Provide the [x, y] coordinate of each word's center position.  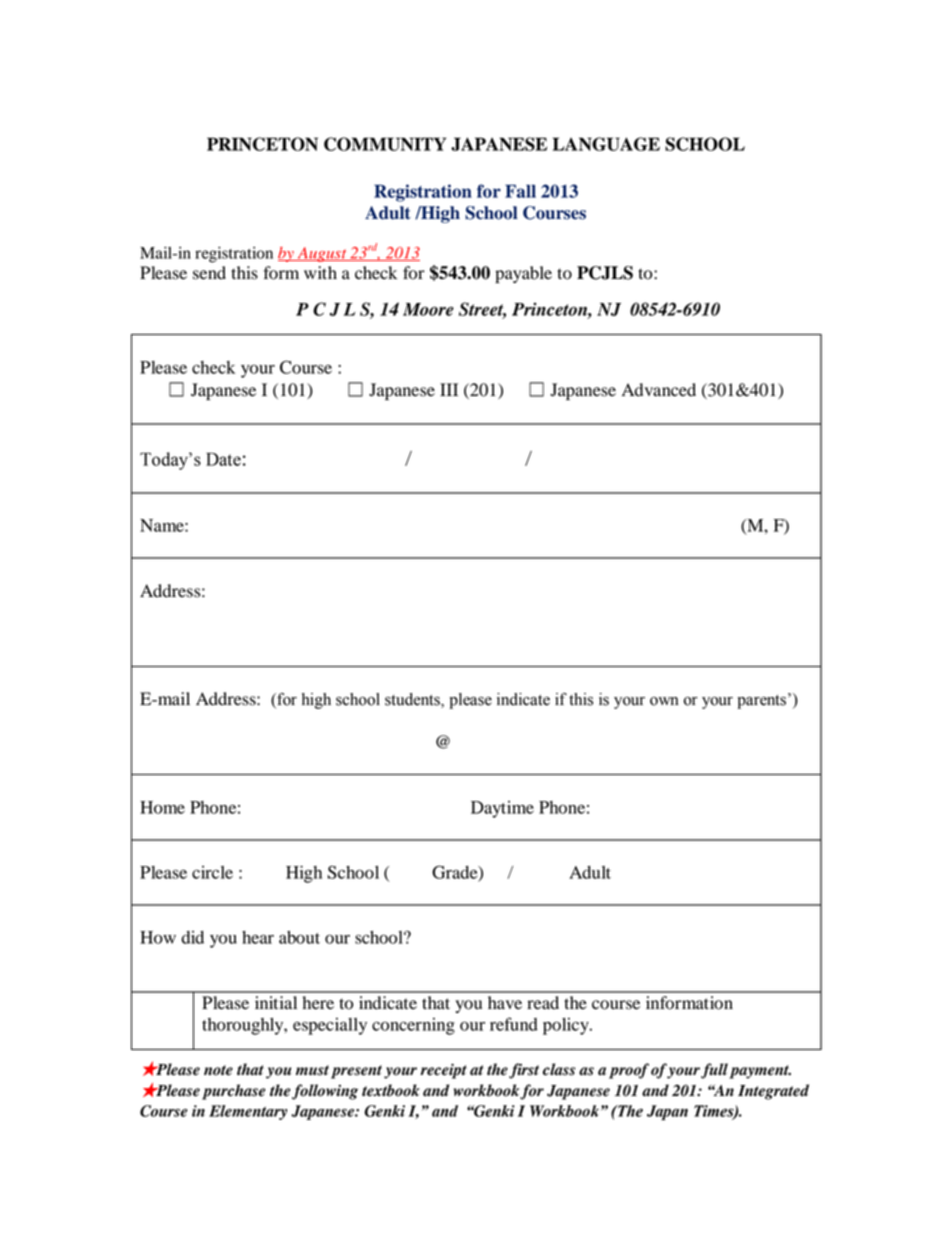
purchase [234, 1092]
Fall [520, 191]
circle [212, 872]
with [320, 272]
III [449, 389]
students [413, 700]
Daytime [502, 809]
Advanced [659, 390]
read [543, 1003]
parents [761, 702]
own [664, 701]
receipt [443, 1071]
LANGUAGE [606, 144]
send [209, 273]
